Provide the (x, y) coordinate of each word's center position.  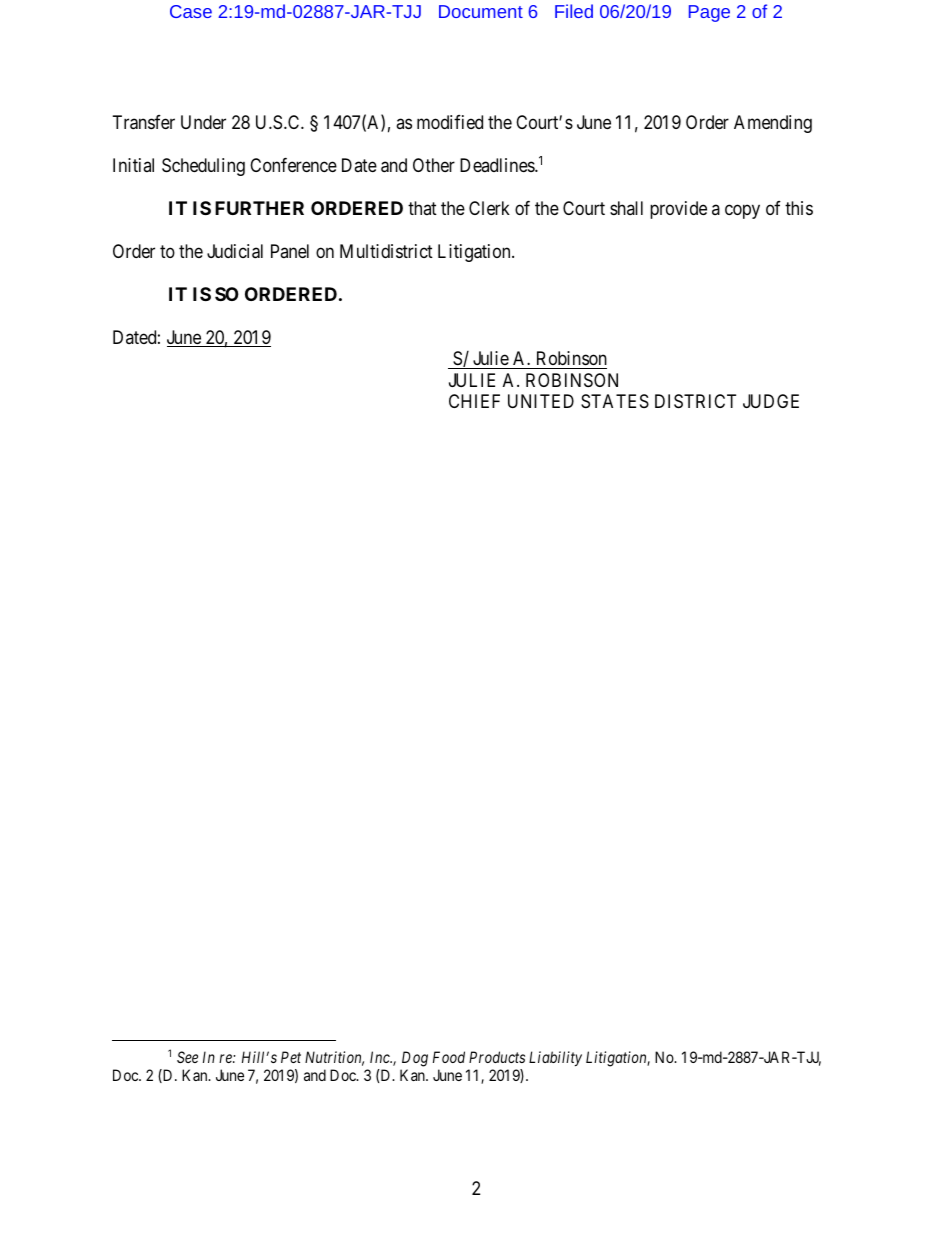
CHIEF (474, 401)
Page (709, 13)
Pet (291, 1057)
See (187, 1057)
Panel (290, 251)
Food (449, 1057)
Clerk (489, 208)
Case (191, 11)
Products (497, 1057)
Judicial (235, 251)
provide (678, 210)
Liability (555, 1058)
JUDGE (771, 401)
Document (481, 11)
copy (742, 211)
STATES (615, 401)
